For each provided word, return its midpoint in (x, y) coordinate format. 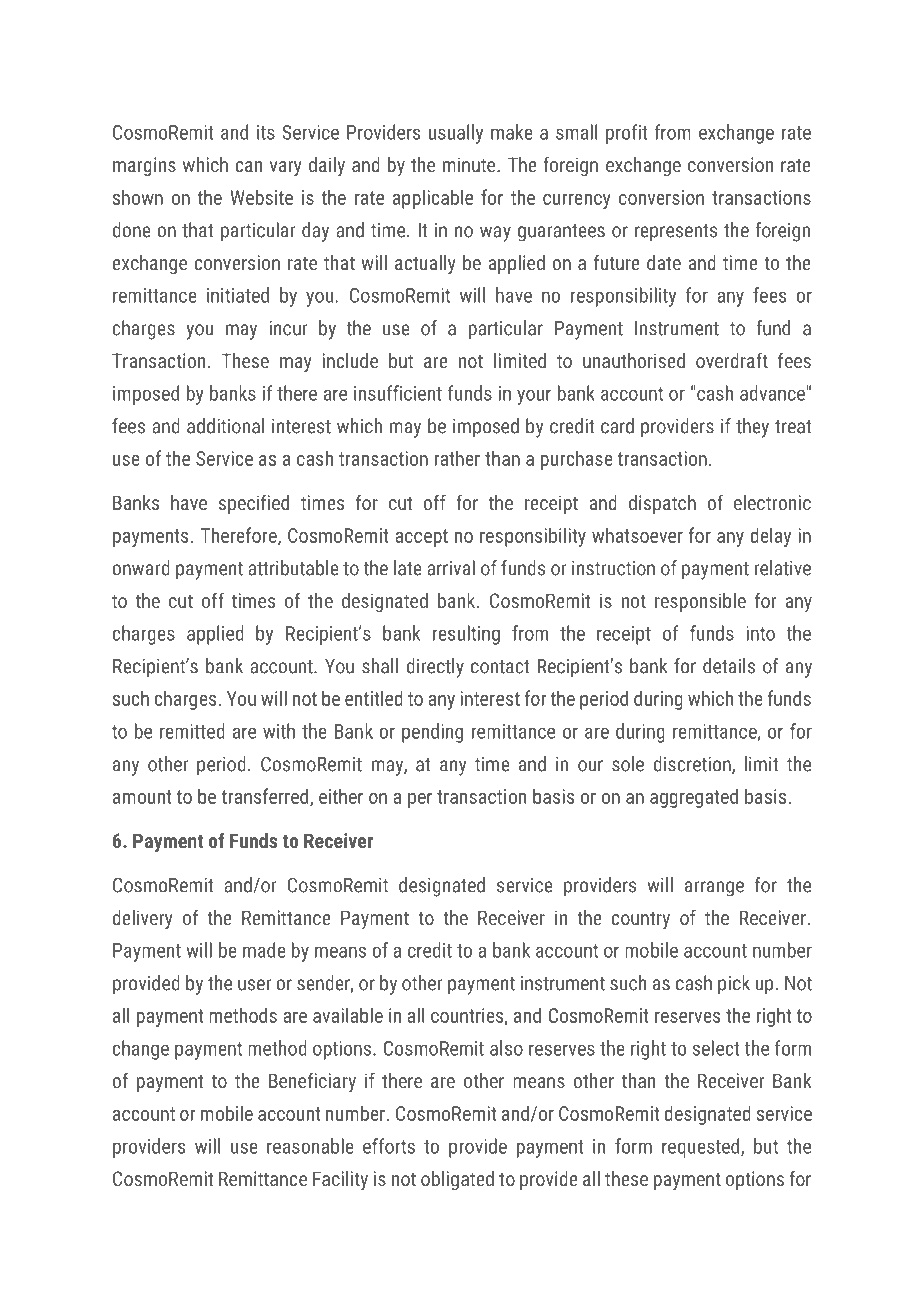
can (248, 166)
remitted (192, 731)
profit (626, 134)
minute (470, 164)
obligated (457, 1180)
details (729, 666)
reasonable (310, 1146)
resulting (466, 635)
